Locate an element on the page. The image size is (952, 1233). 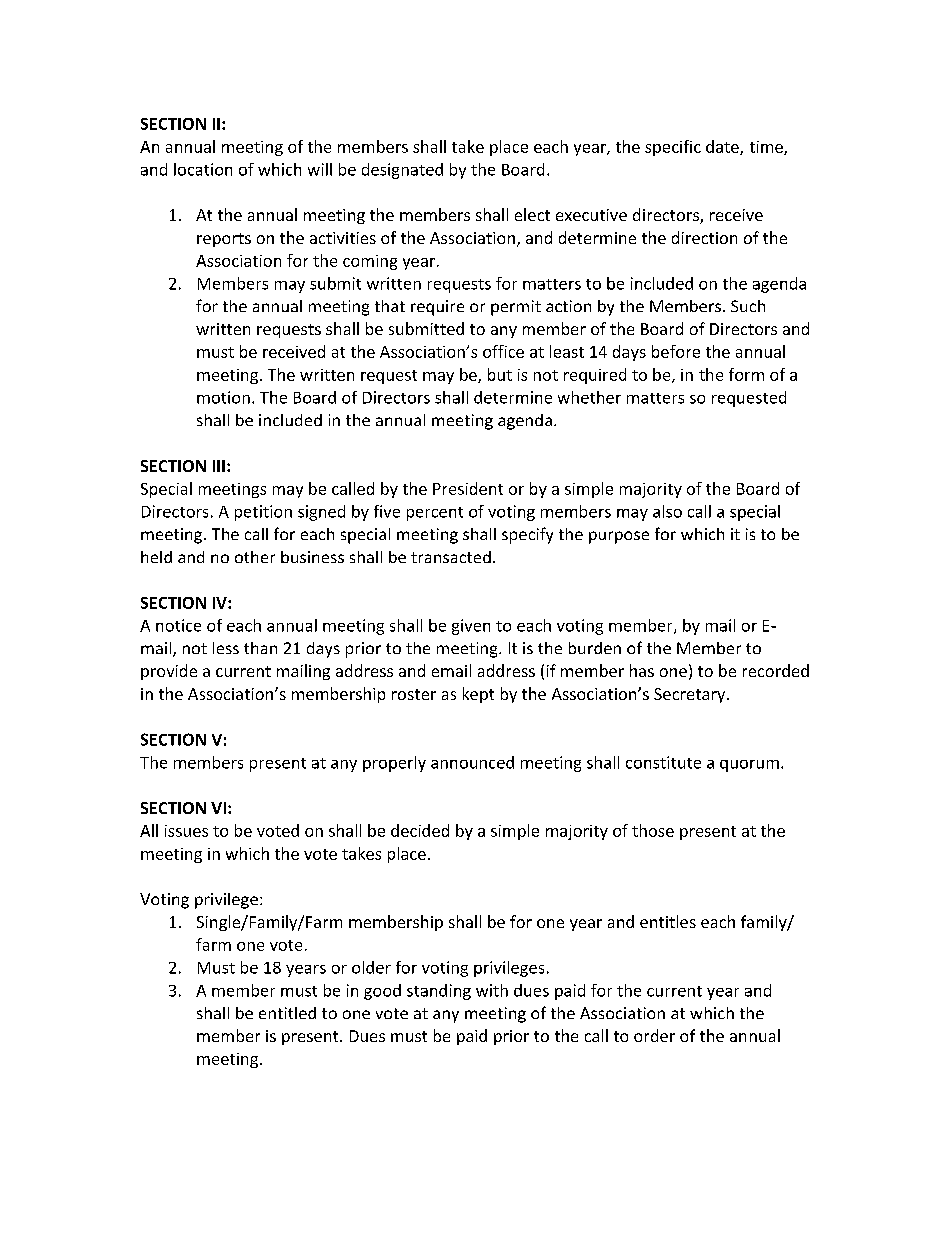
given is located at coordinates (471, 627).
